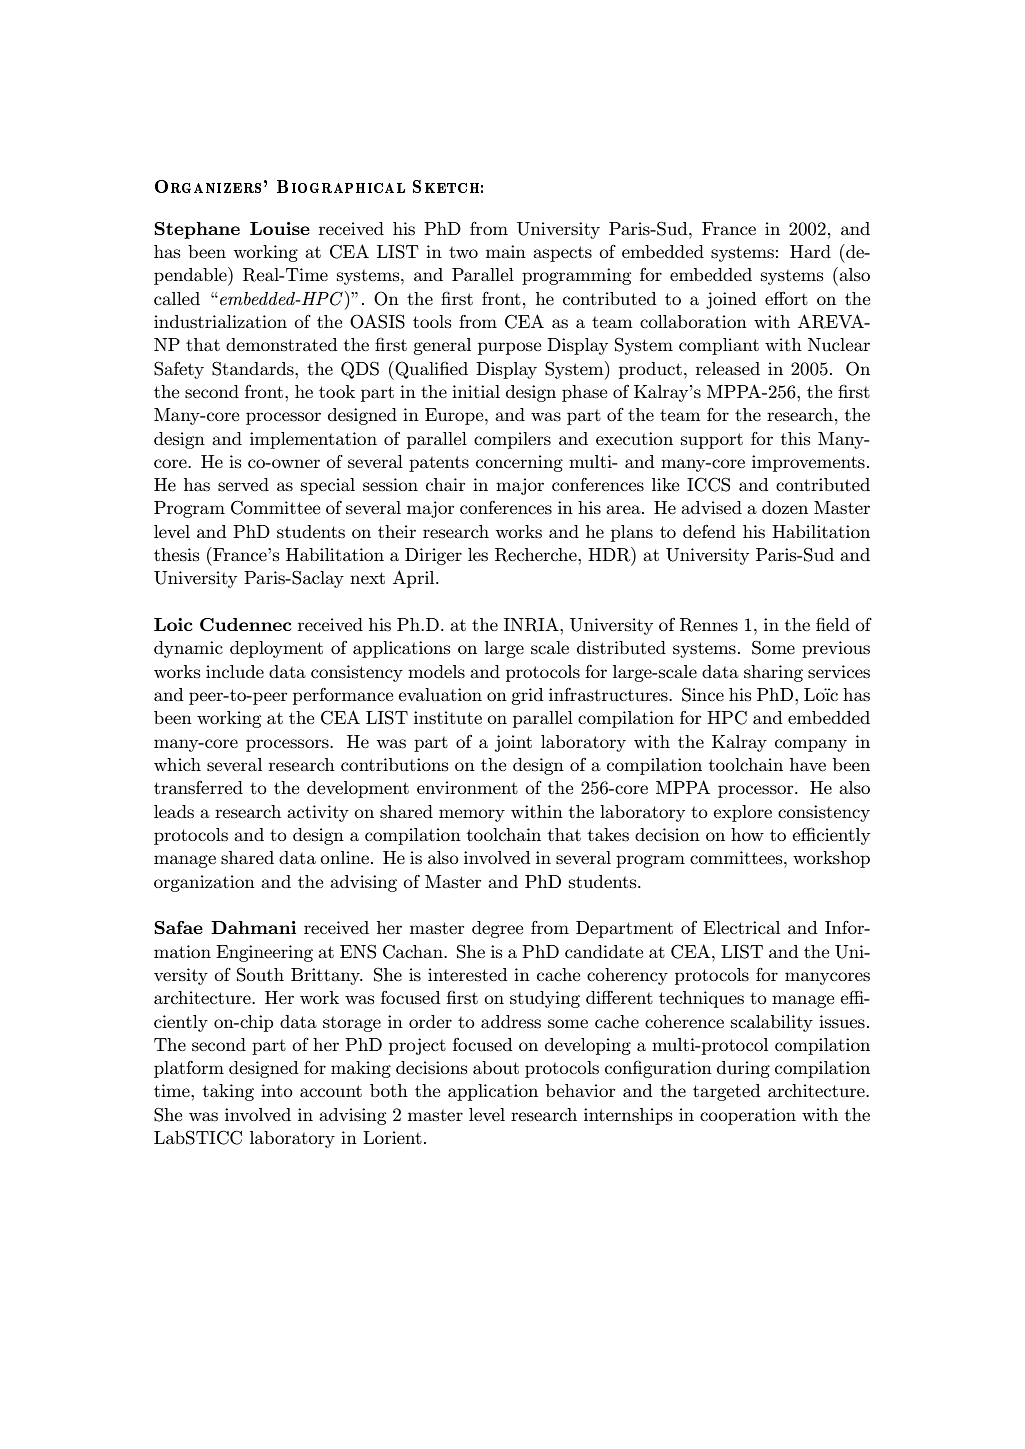  Describe the element at coordinates (810, 251) in the image. I see `Hard` at that location.
